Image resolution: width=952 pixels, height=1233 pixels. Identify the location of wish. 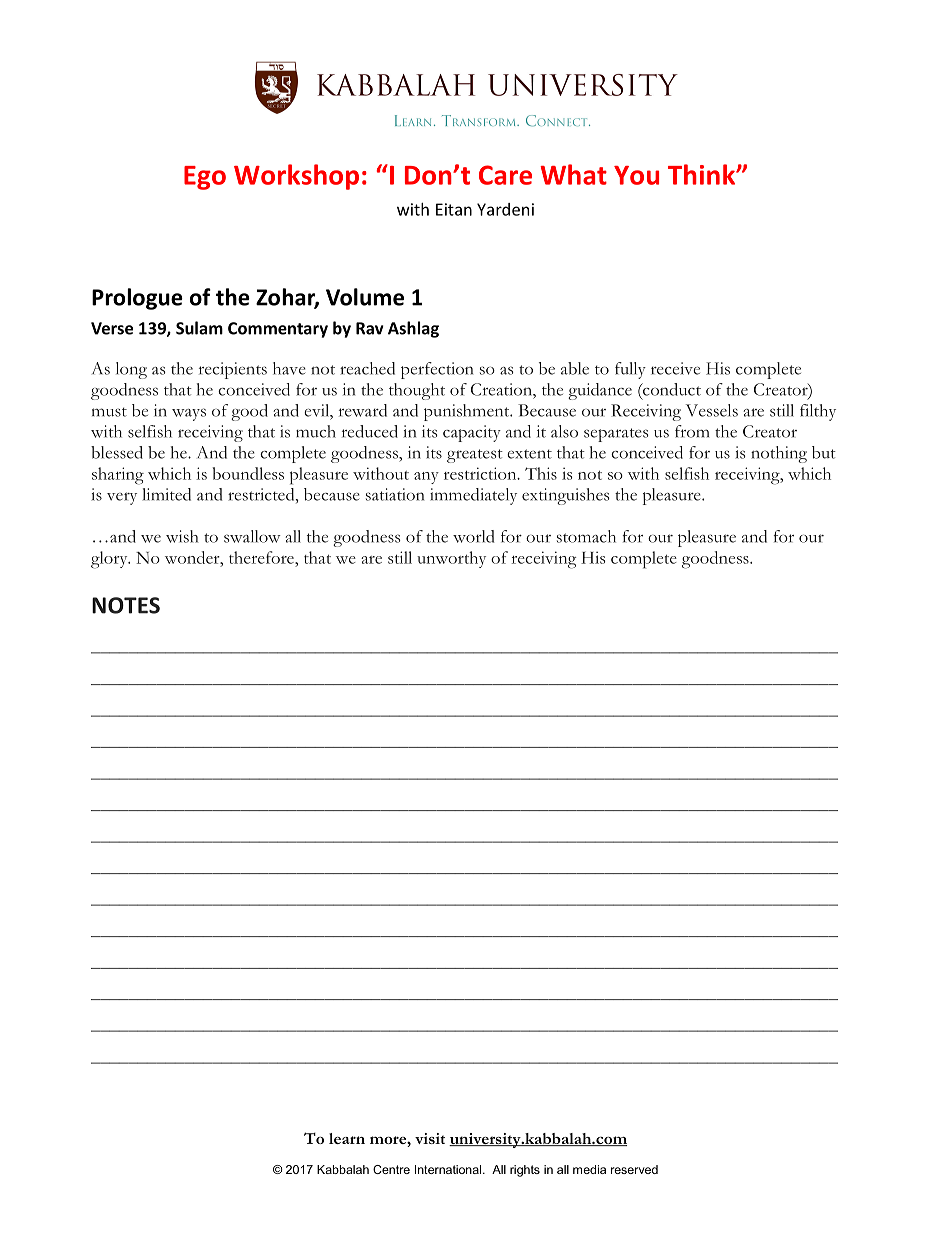
(182, 536).
